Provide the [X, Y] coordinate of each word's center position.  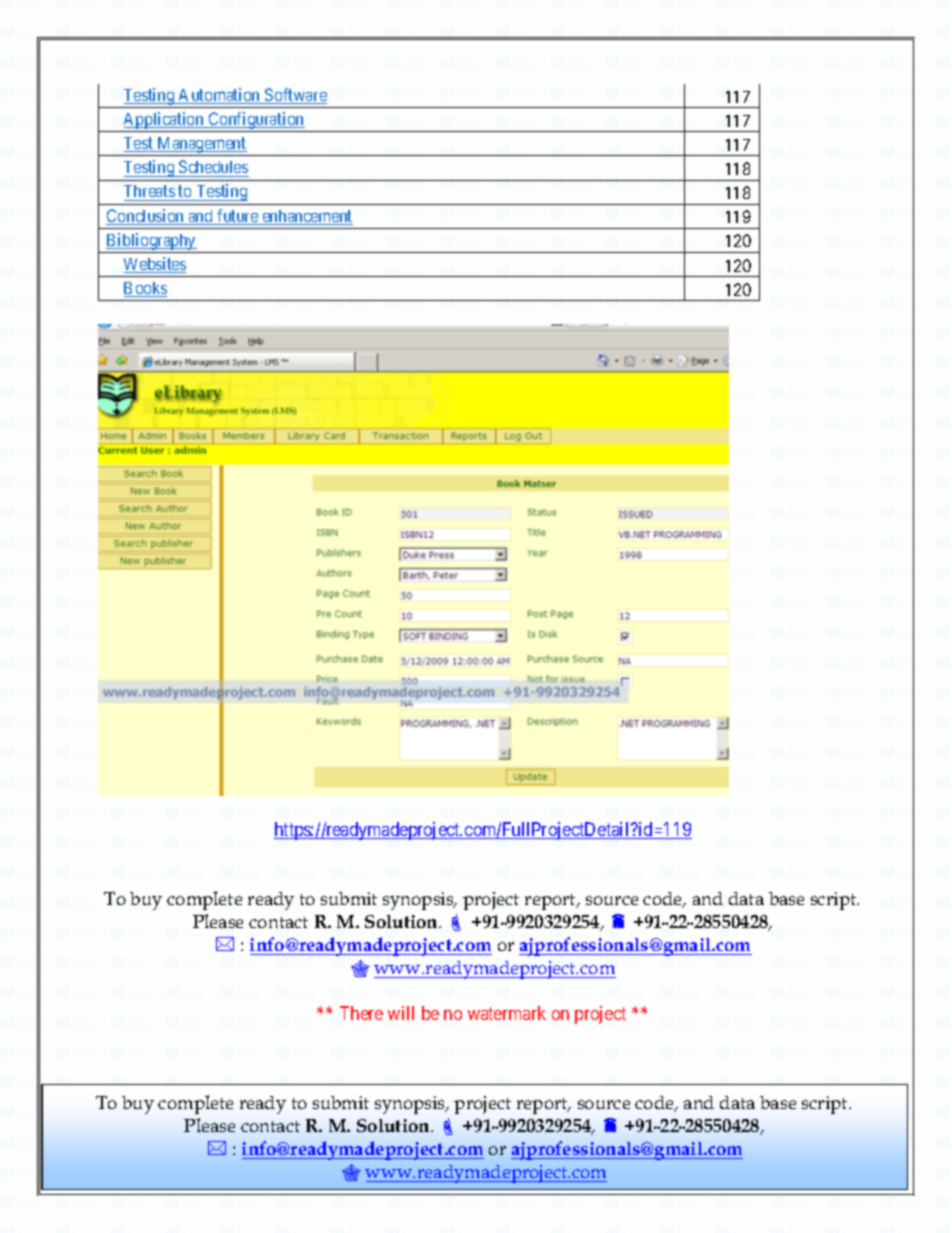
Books [145, 289]
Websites [155, 265]
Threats [149, 191]
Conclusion [146, 217]
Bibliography [151, 241]
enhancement [306, 217]
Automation [220, 96]
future [237, 217]
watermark [507, 1013]
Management [202, 146]
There [361, 1013]
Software [295, 96]
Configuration [256, 122]
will [401, 1013]
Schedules [213, 166]
